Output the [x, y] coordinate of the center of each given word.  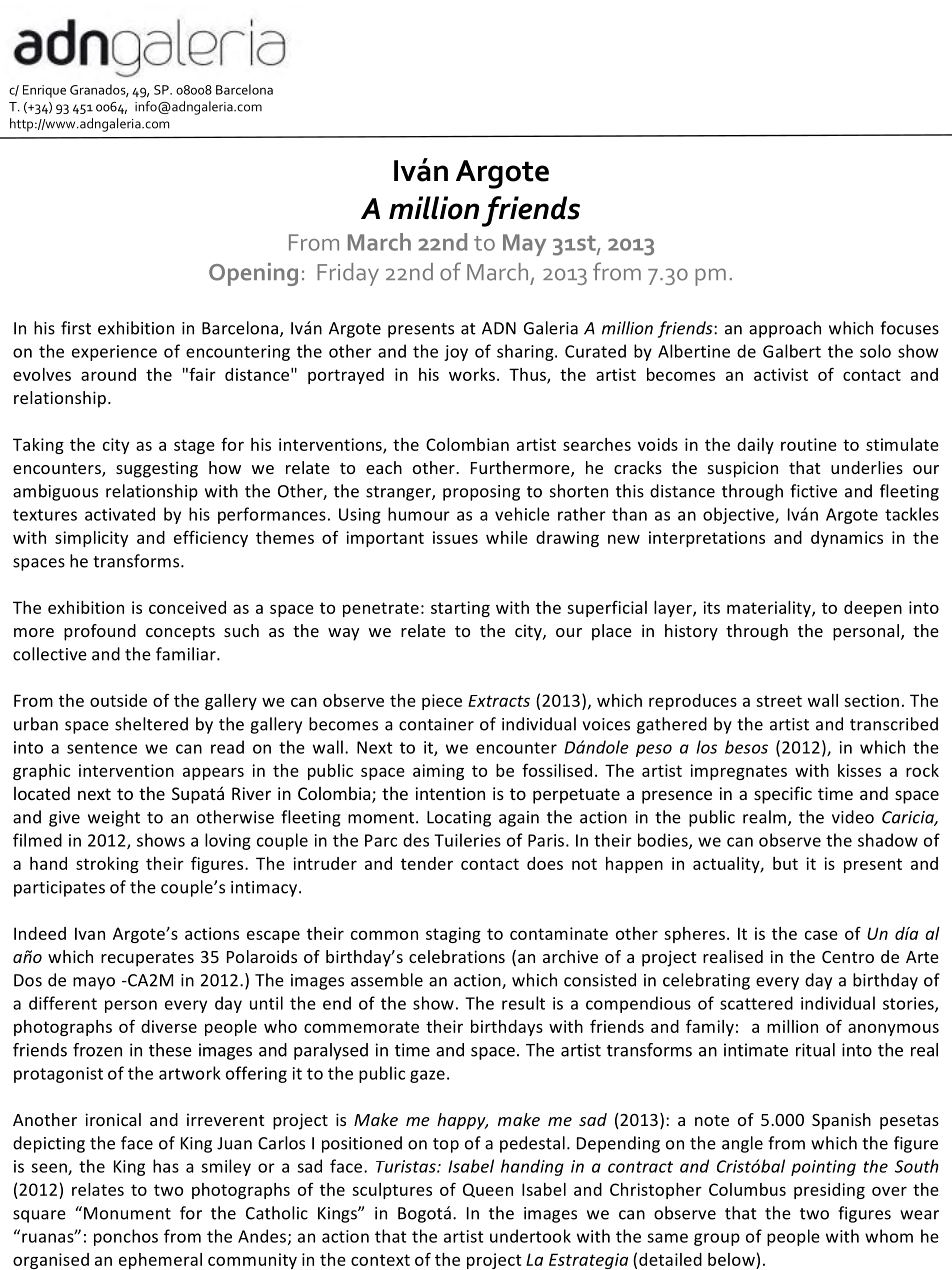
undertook [530, 1236]
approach [785, 329]
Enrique [44, 91]
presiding [829, 1191]
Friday [348, 274]
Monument [127, 1213]
